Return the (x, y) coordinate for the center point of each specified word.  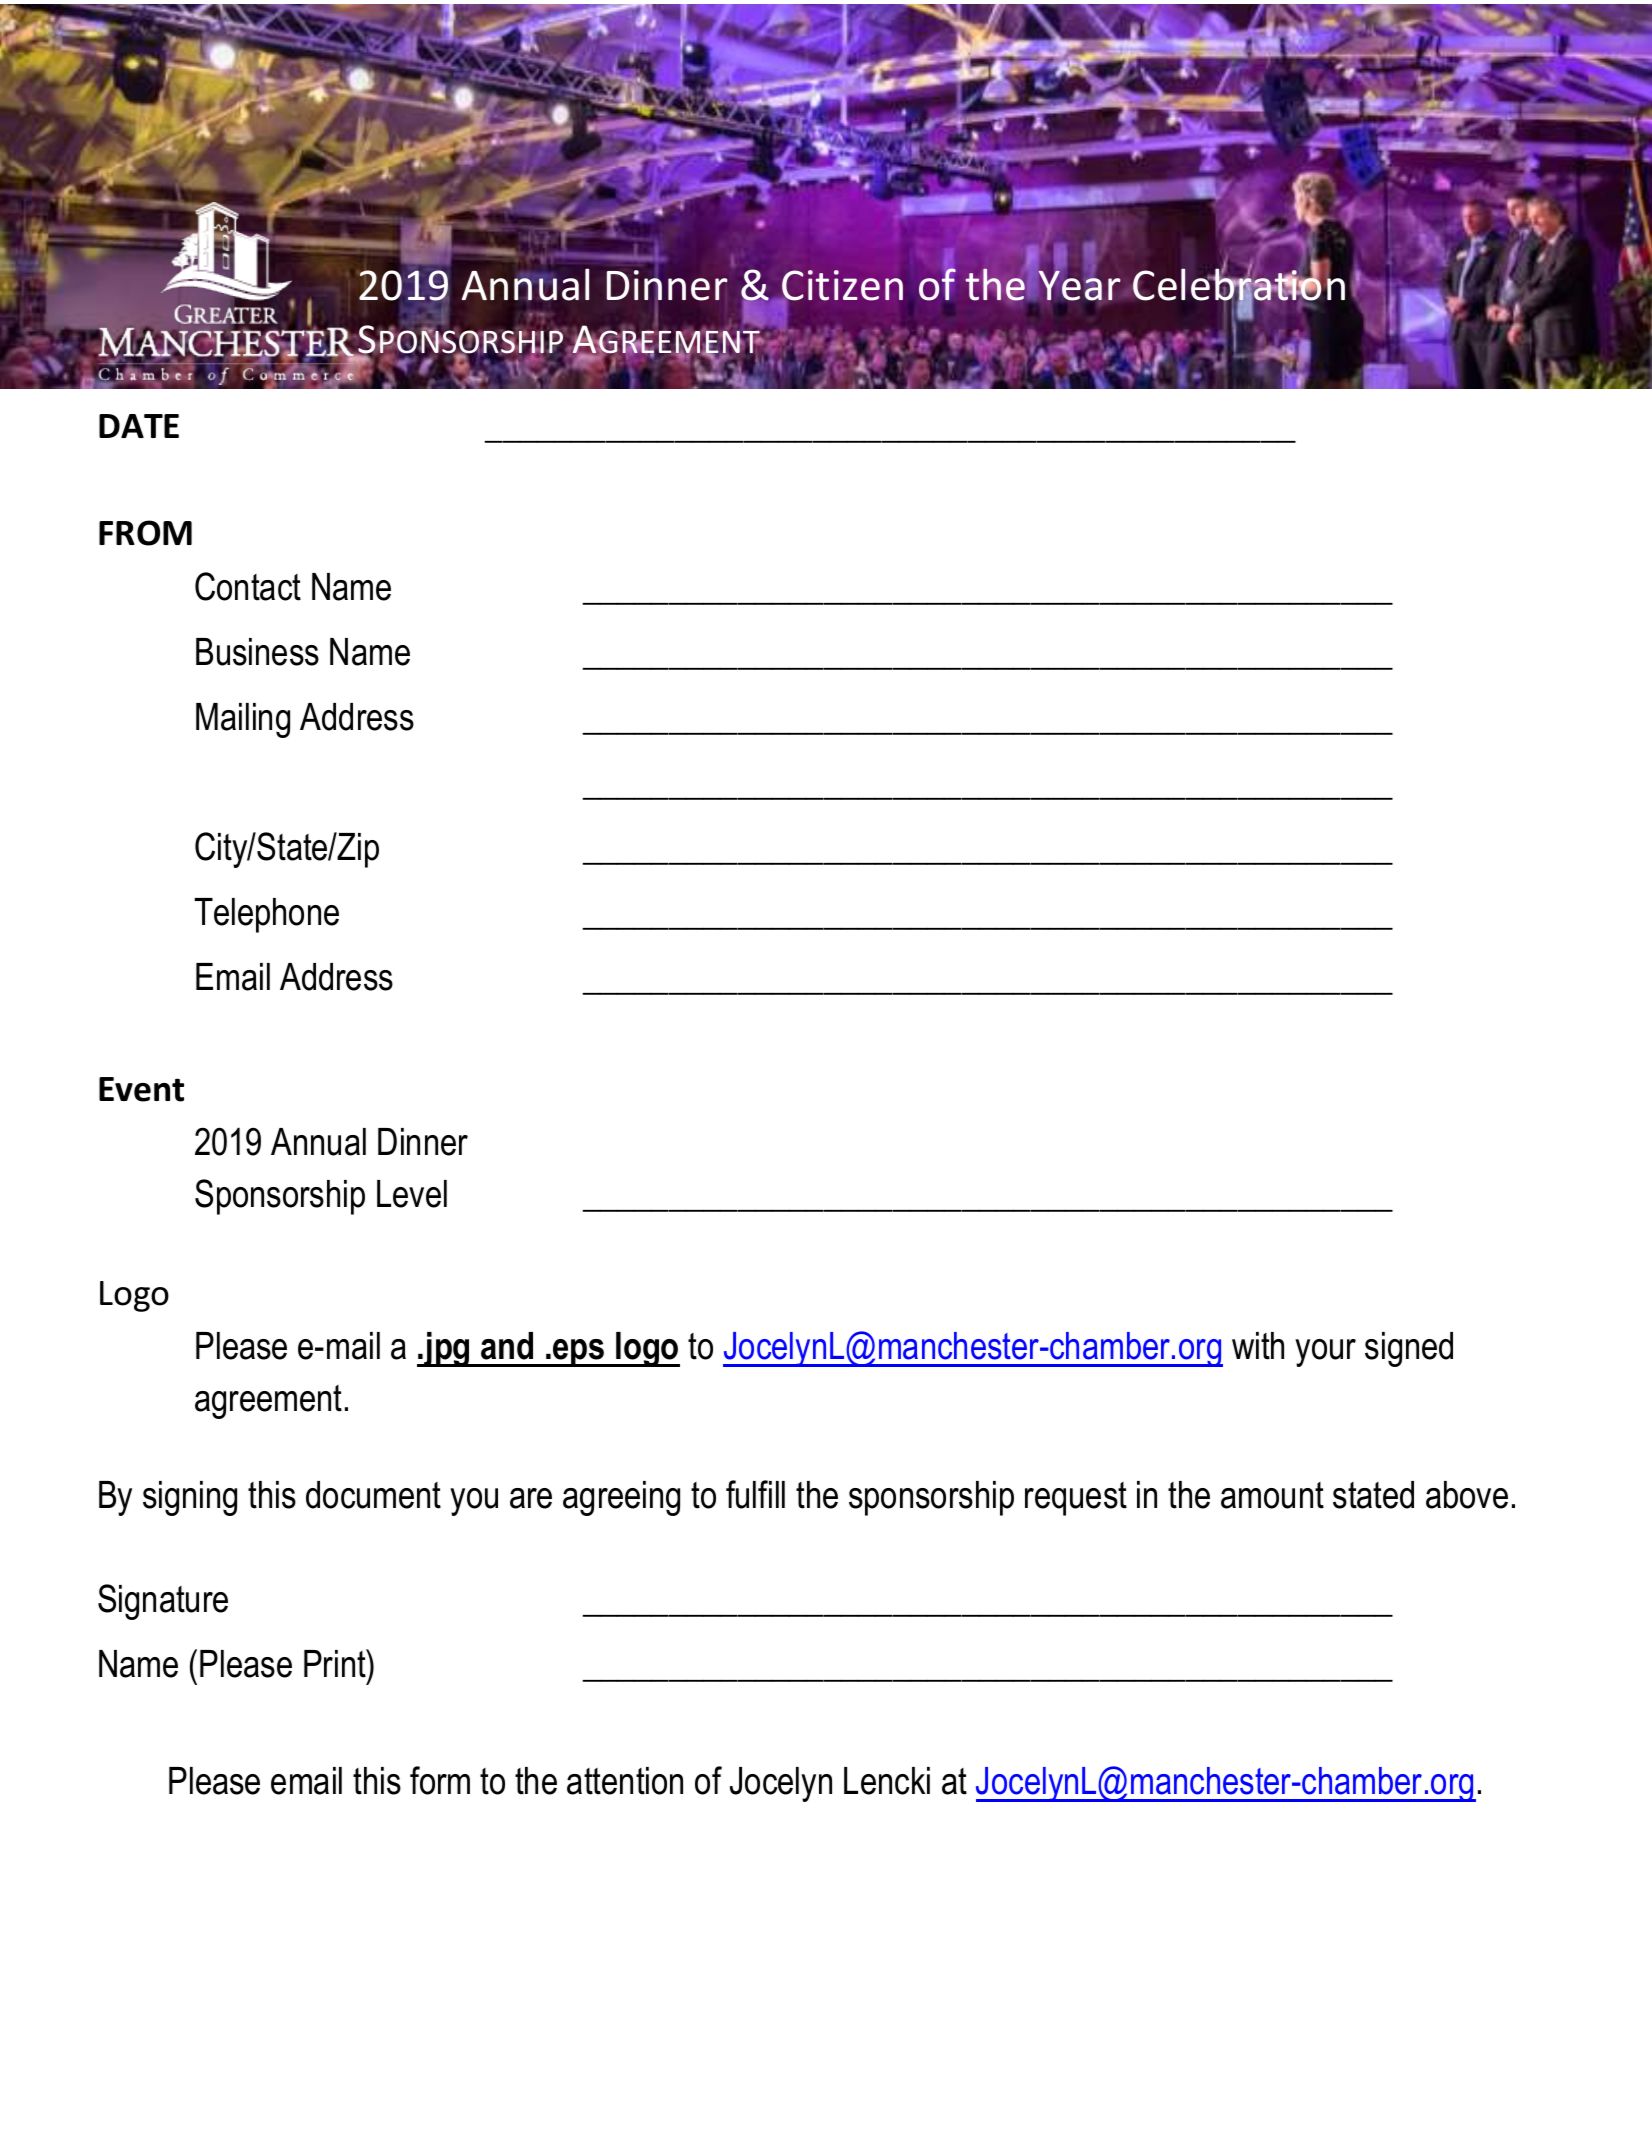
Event (141, 1089)
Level (412, 1194)
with (1258, 1346)
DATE (139, 426)
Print (336, 1663)
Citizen (842, 286)
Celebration (1239, 284)
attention (625, 1781)
